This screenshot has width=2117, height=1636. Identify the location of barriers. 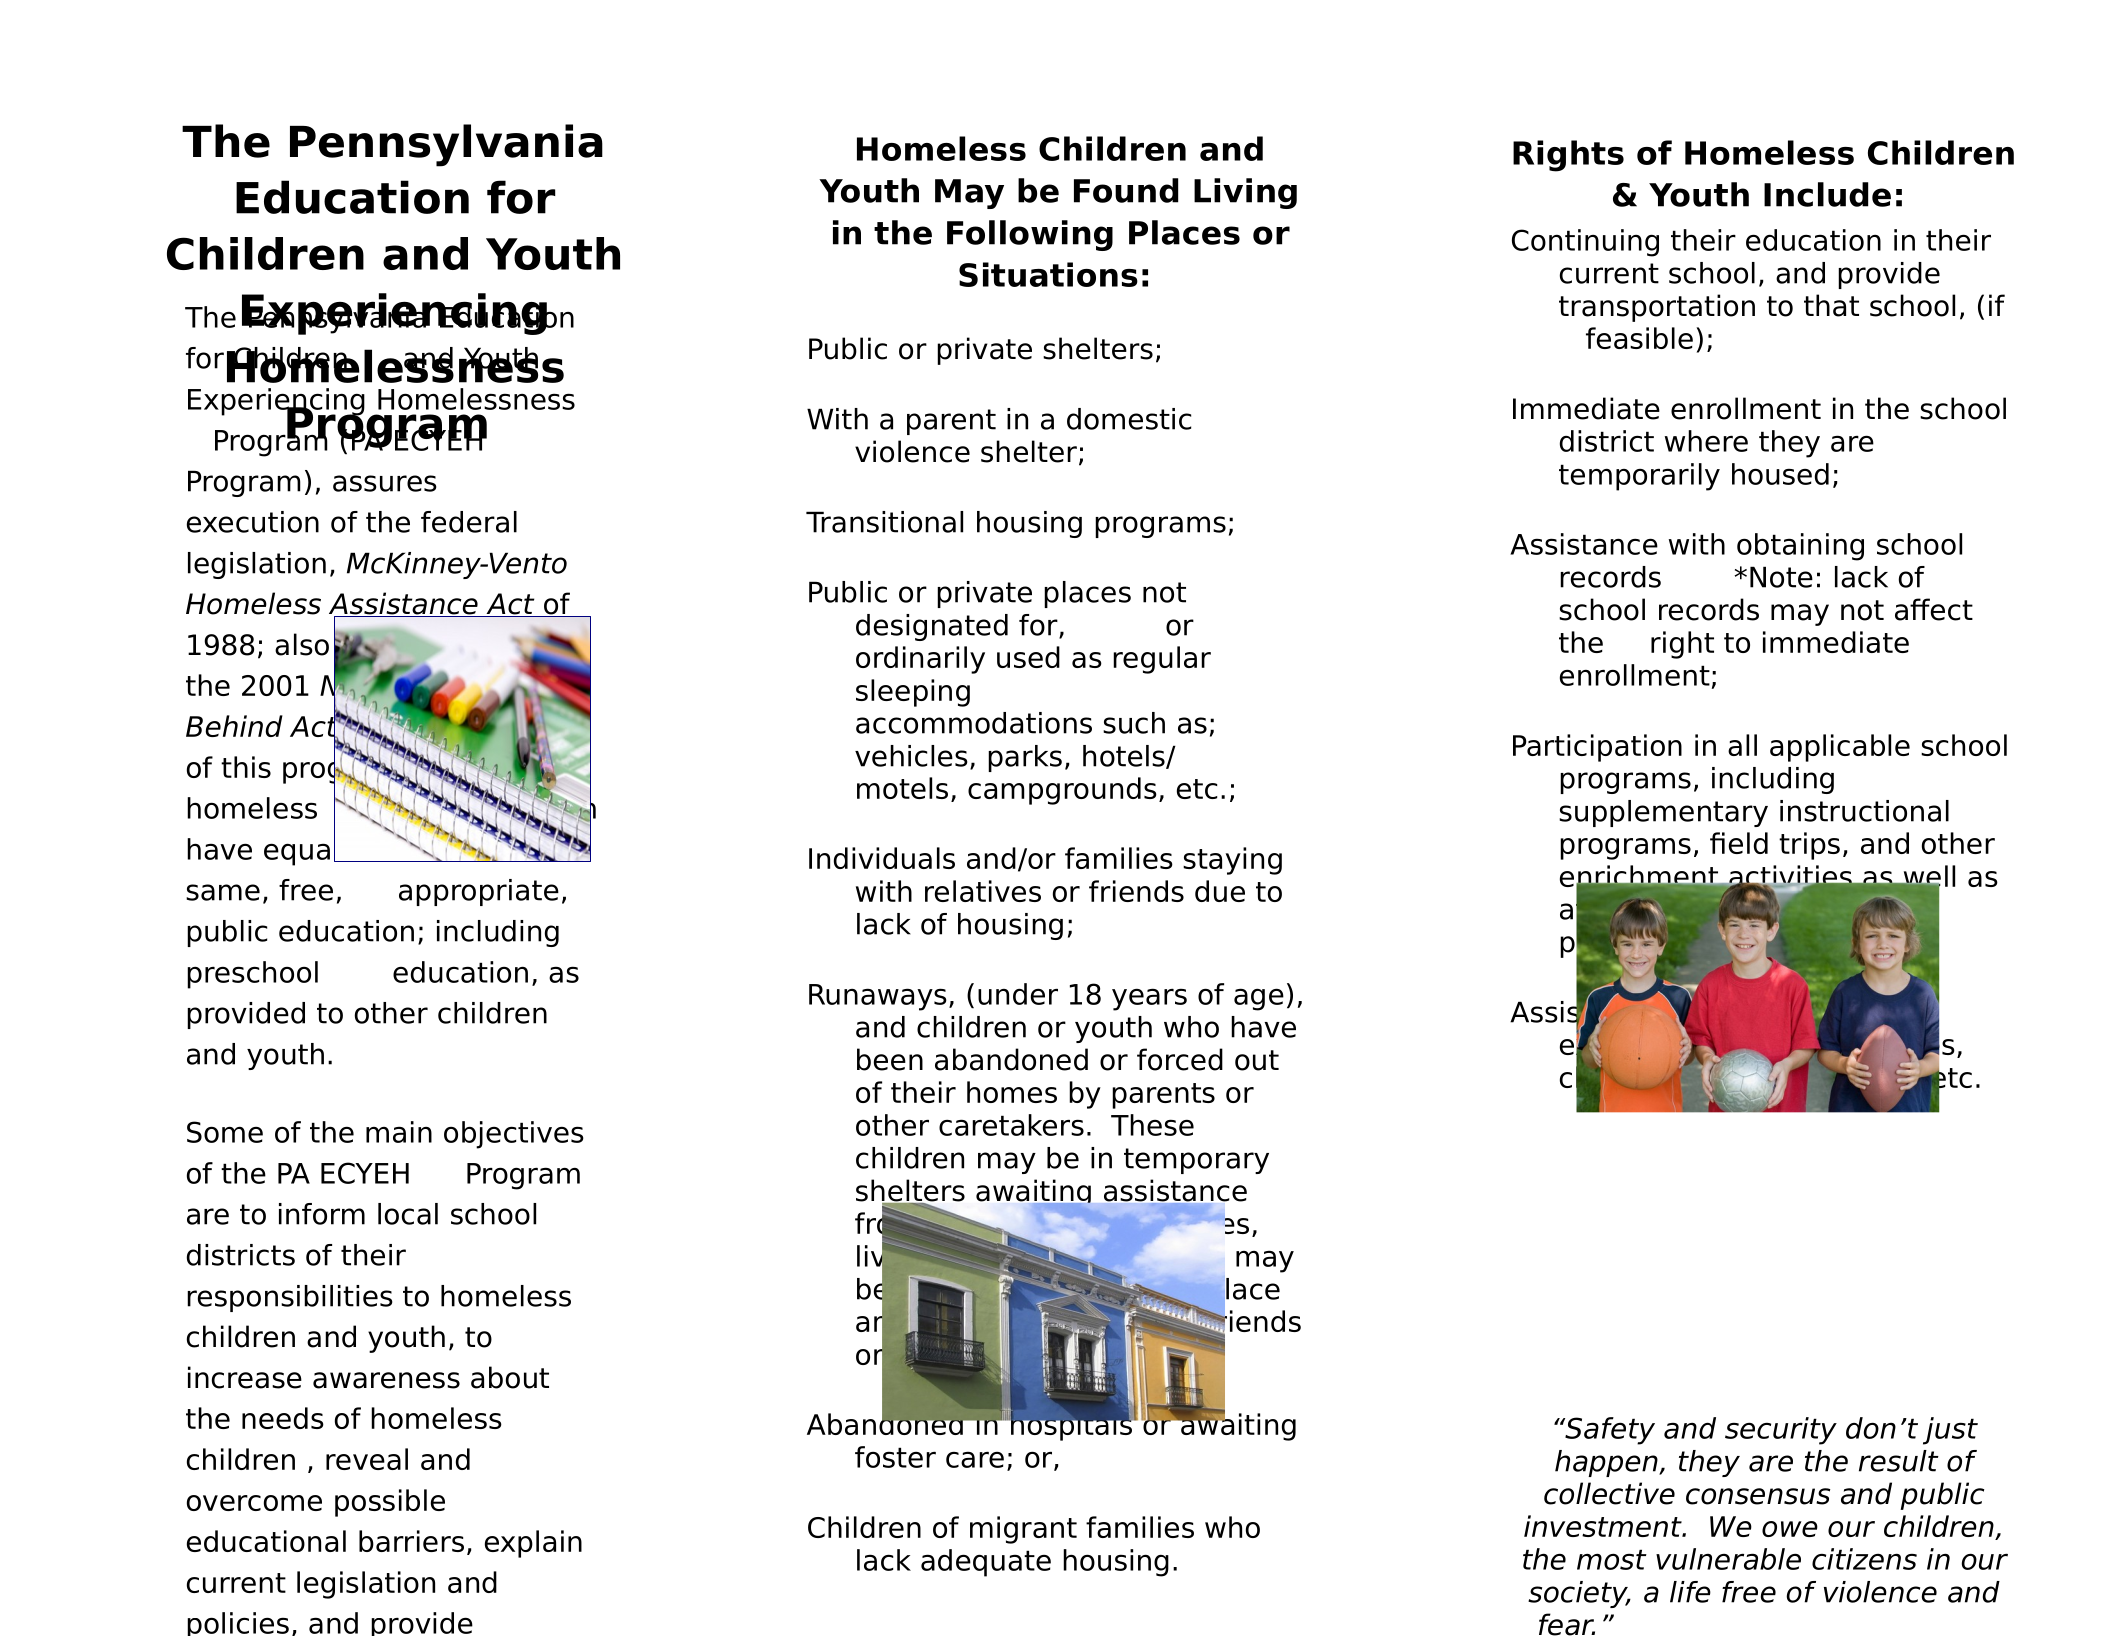
(411, 1541).
